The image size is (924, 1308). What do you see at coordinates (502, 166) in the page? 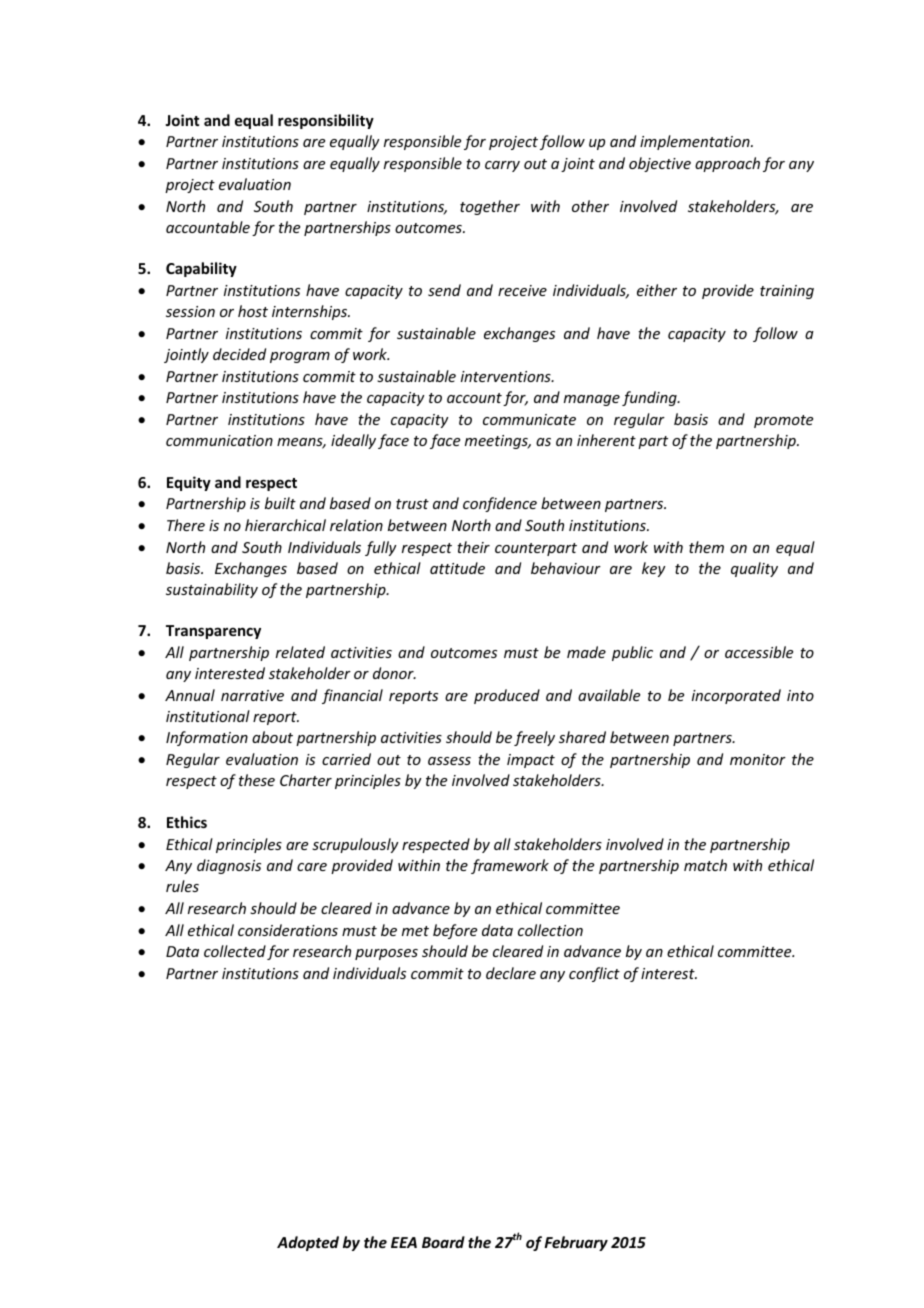
I see `carry` at bounding box center [502, 166].
